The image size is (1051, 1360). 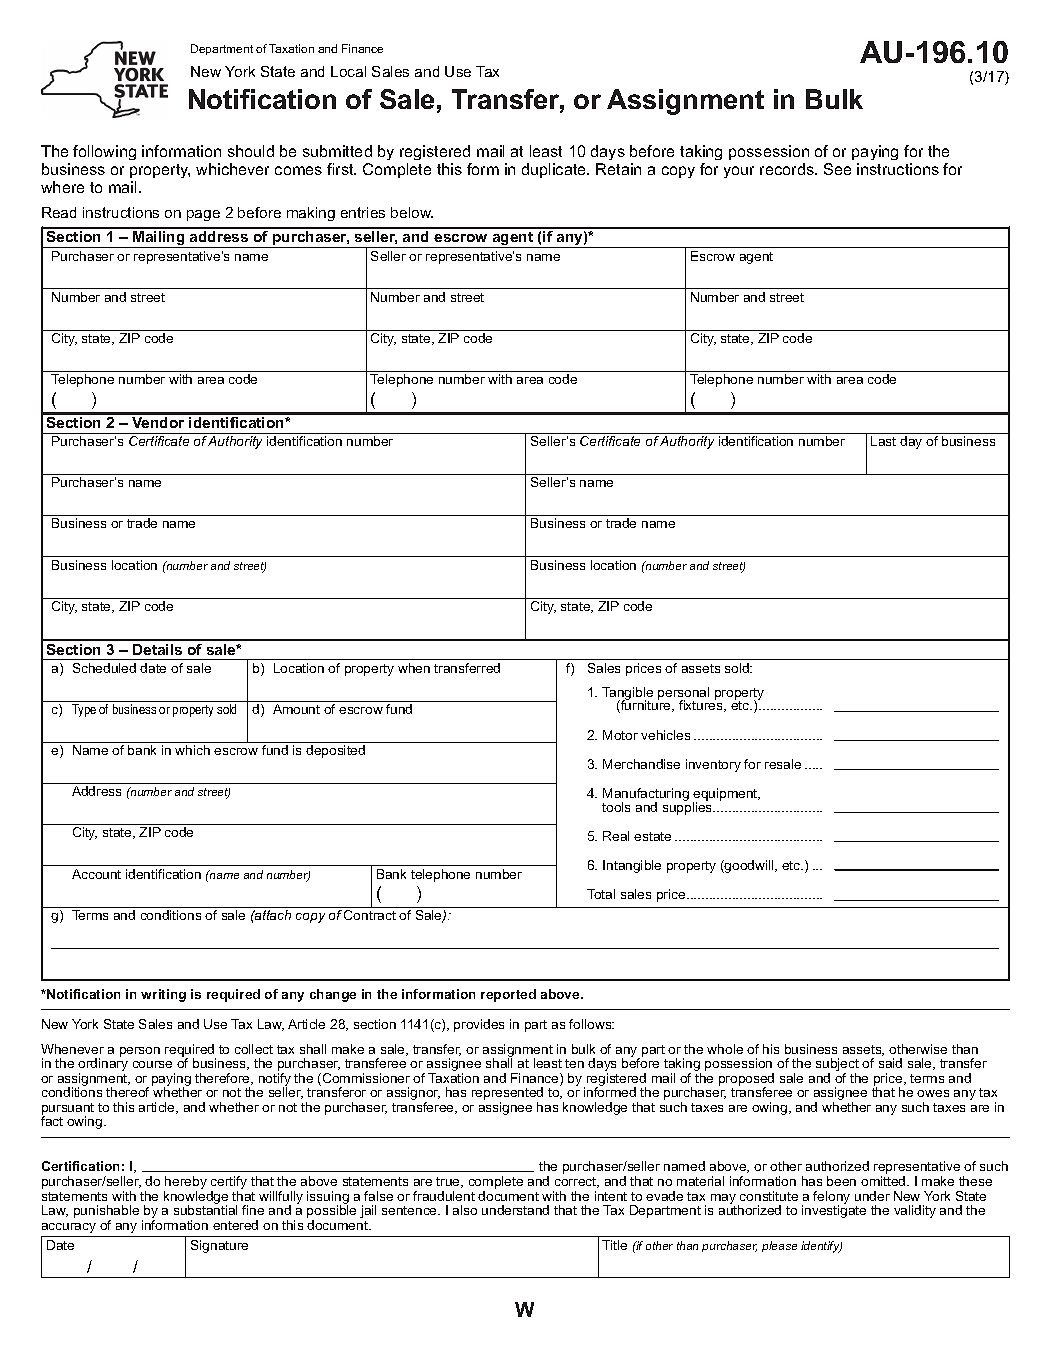 I want to click on should, so click(x=251, y=151).
